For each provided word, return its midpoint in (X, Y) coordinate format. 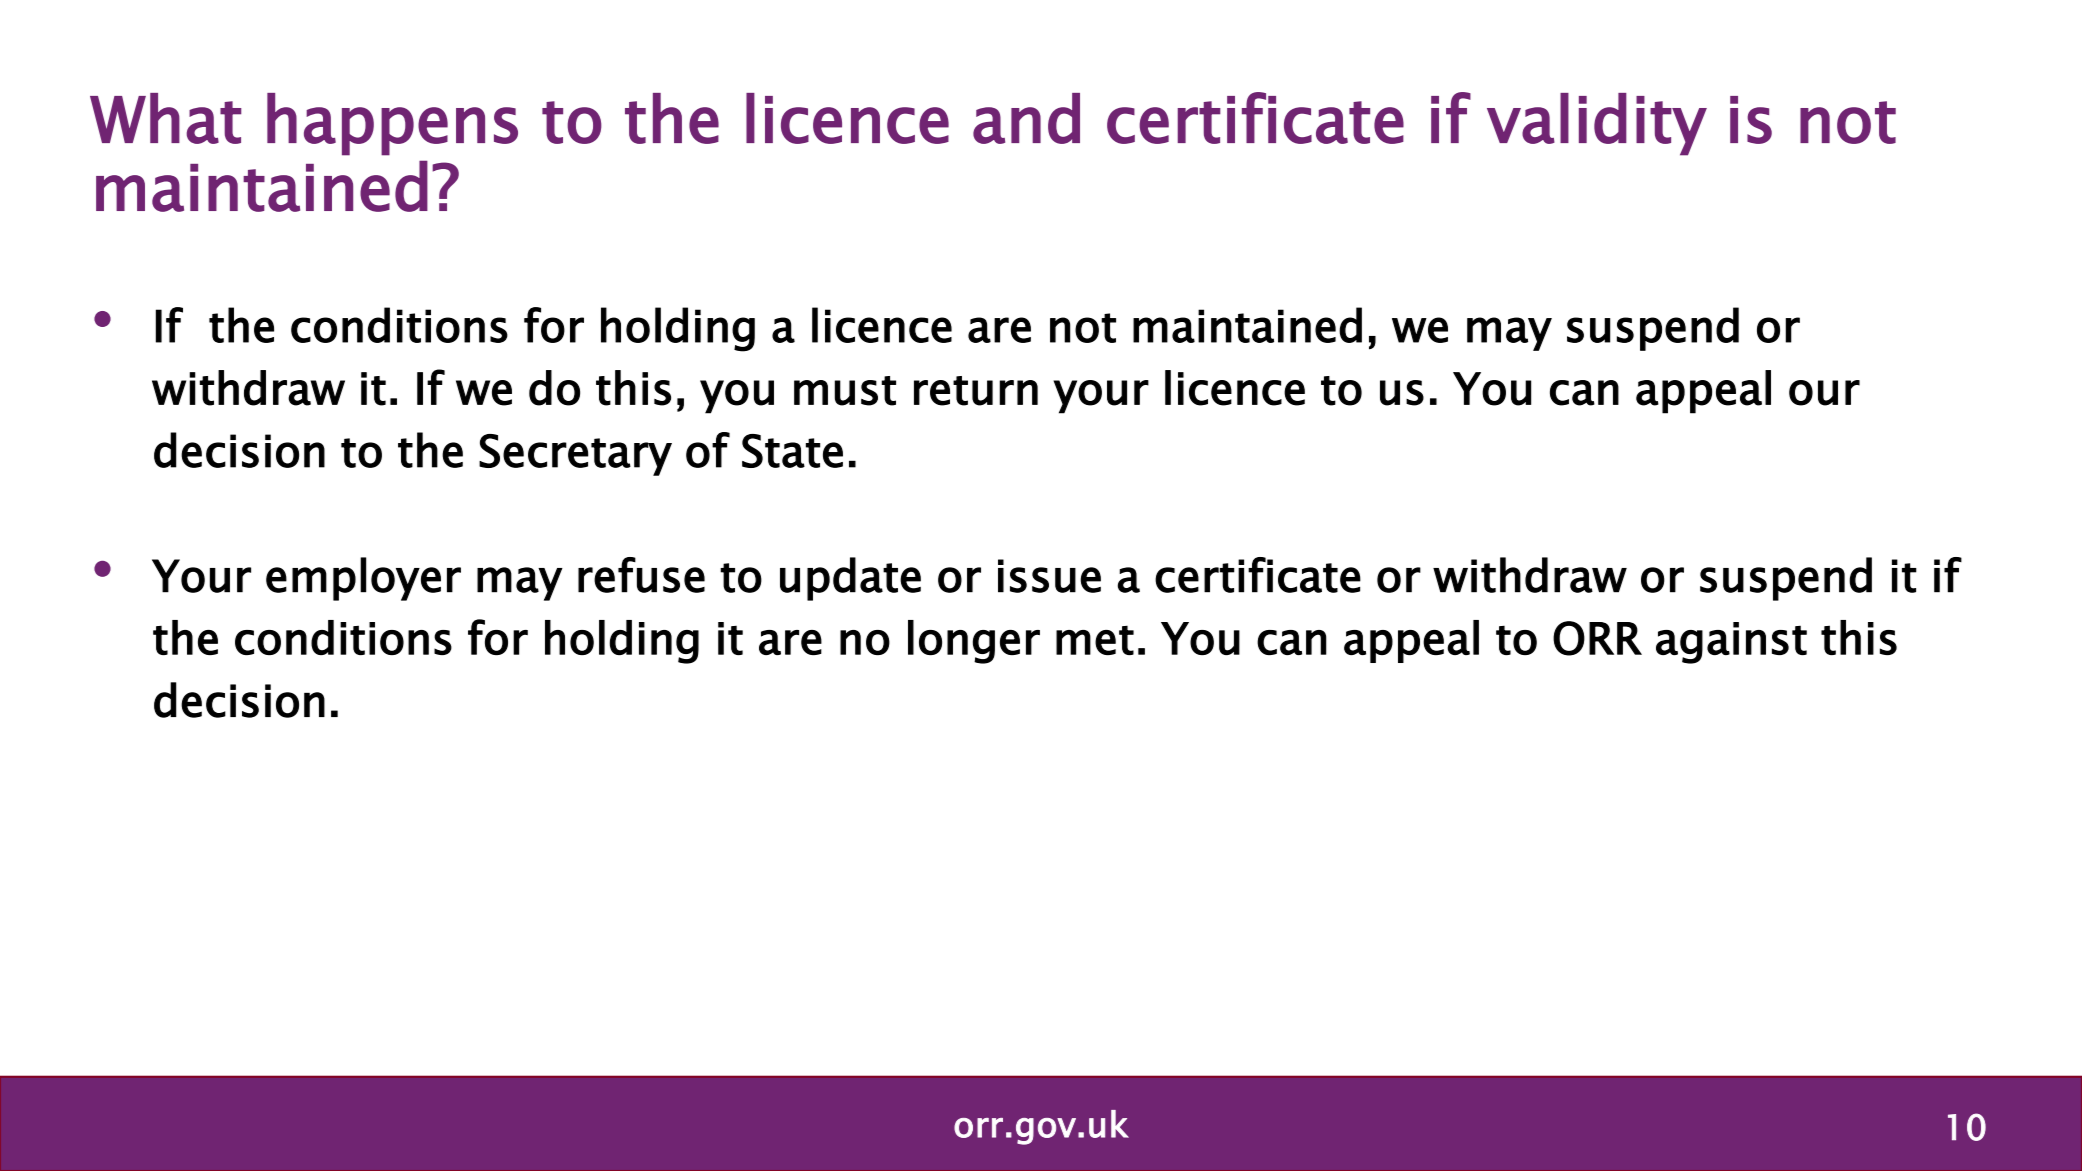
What (165, 118)
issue (1049, 576)
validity (1597, 124)
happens (392, 124)
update (850, 579)
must (845, 391)
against (1731, 643)
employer (363, 579)
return (976, 391)
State (792, 451)
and (1026, 118)
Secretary (575, 455)
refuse (641, 575)
